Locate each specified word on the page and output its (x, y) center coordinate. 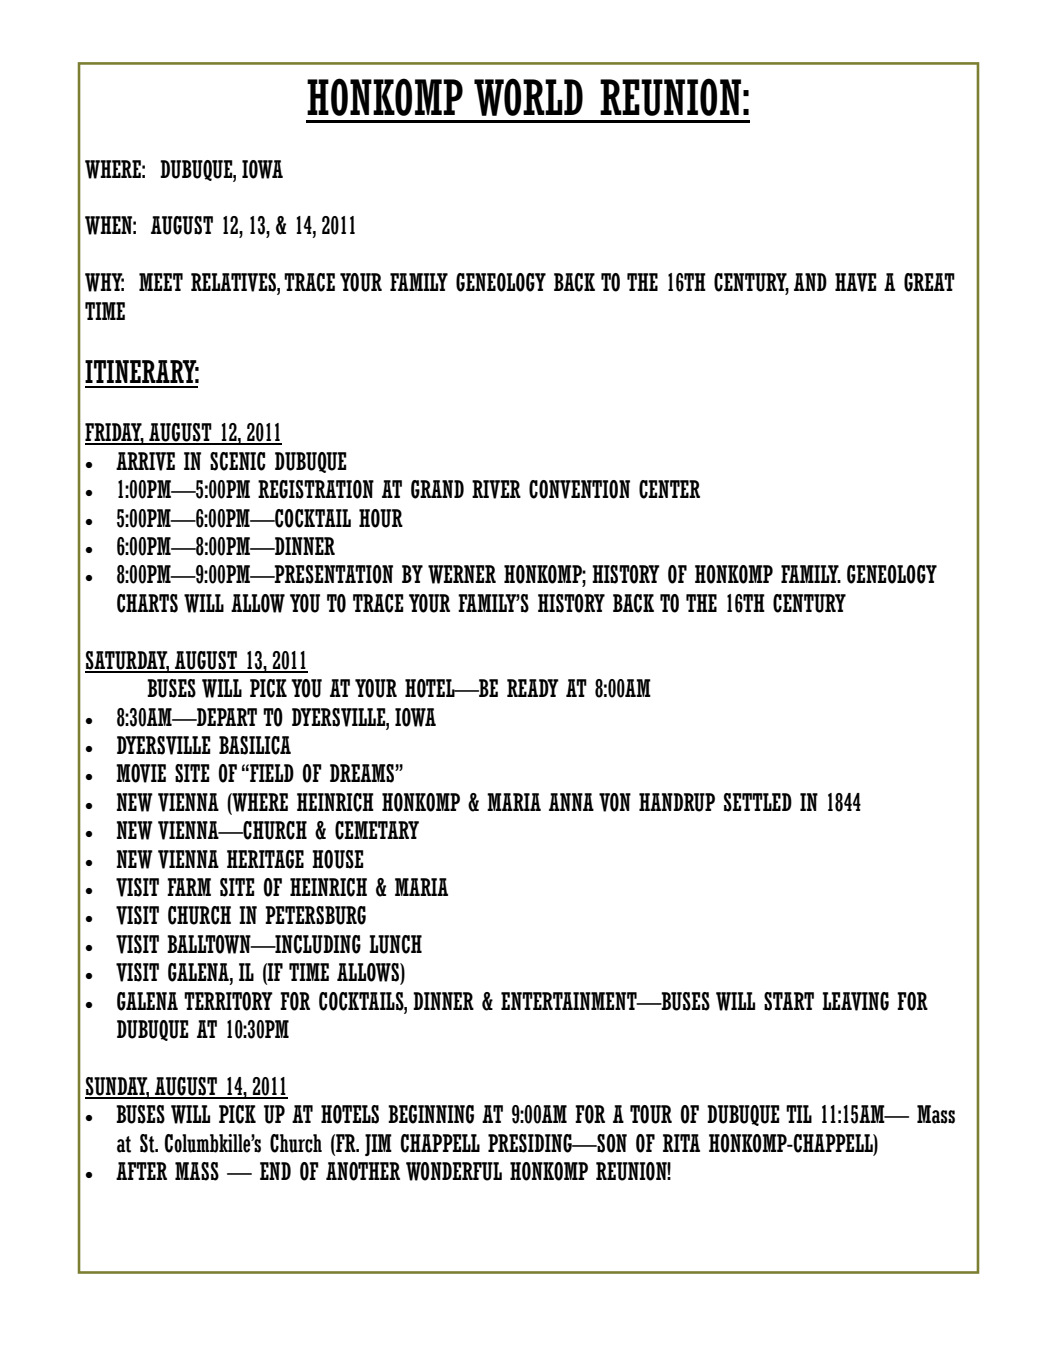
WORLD (528, 97)
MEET (161, 282)
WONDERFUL (454, 1171)
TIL (799, 1114)
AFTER (141, 1171)
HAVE (856, 282)
